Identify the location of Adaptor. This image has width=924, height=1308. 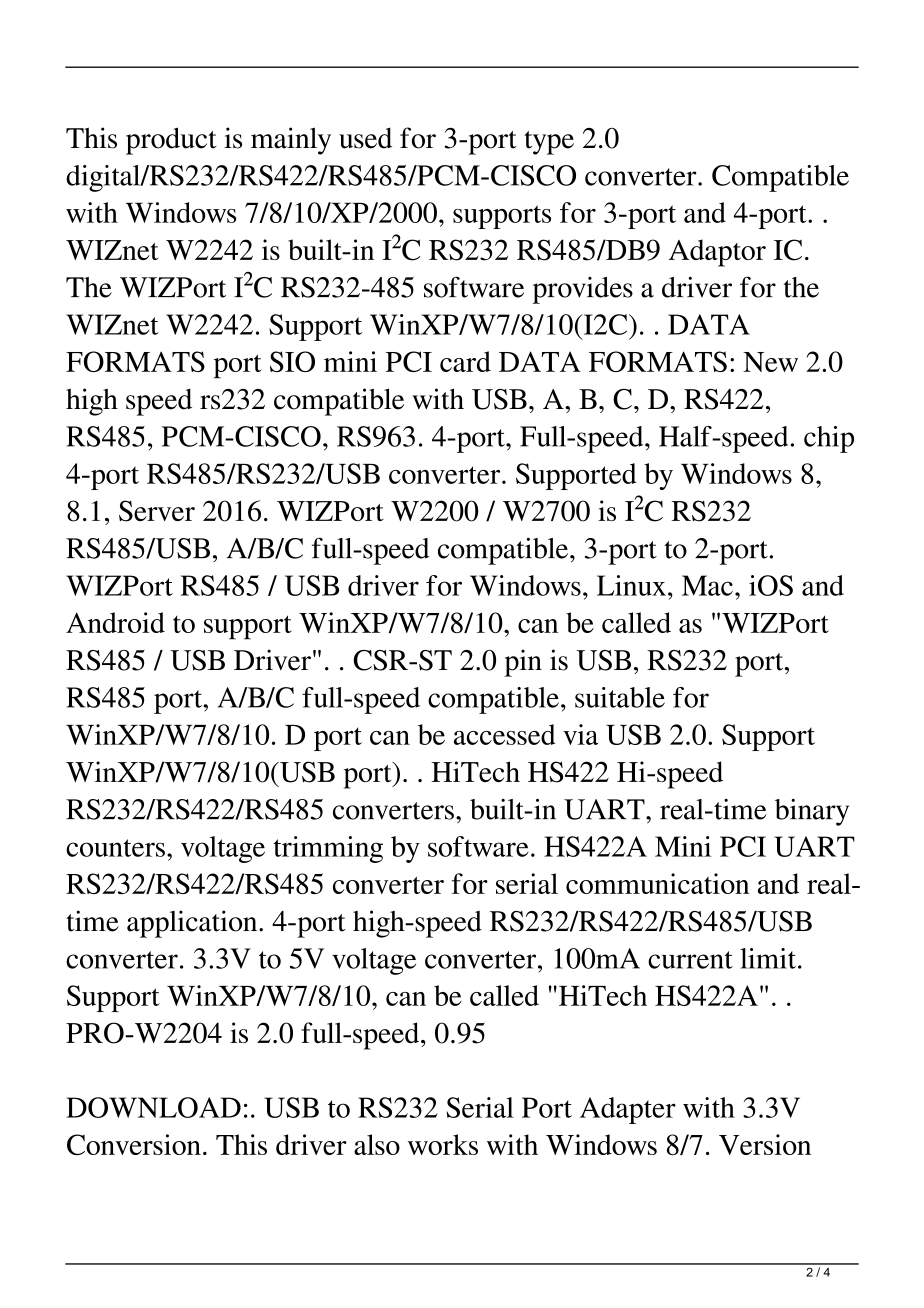
(717, 253).
